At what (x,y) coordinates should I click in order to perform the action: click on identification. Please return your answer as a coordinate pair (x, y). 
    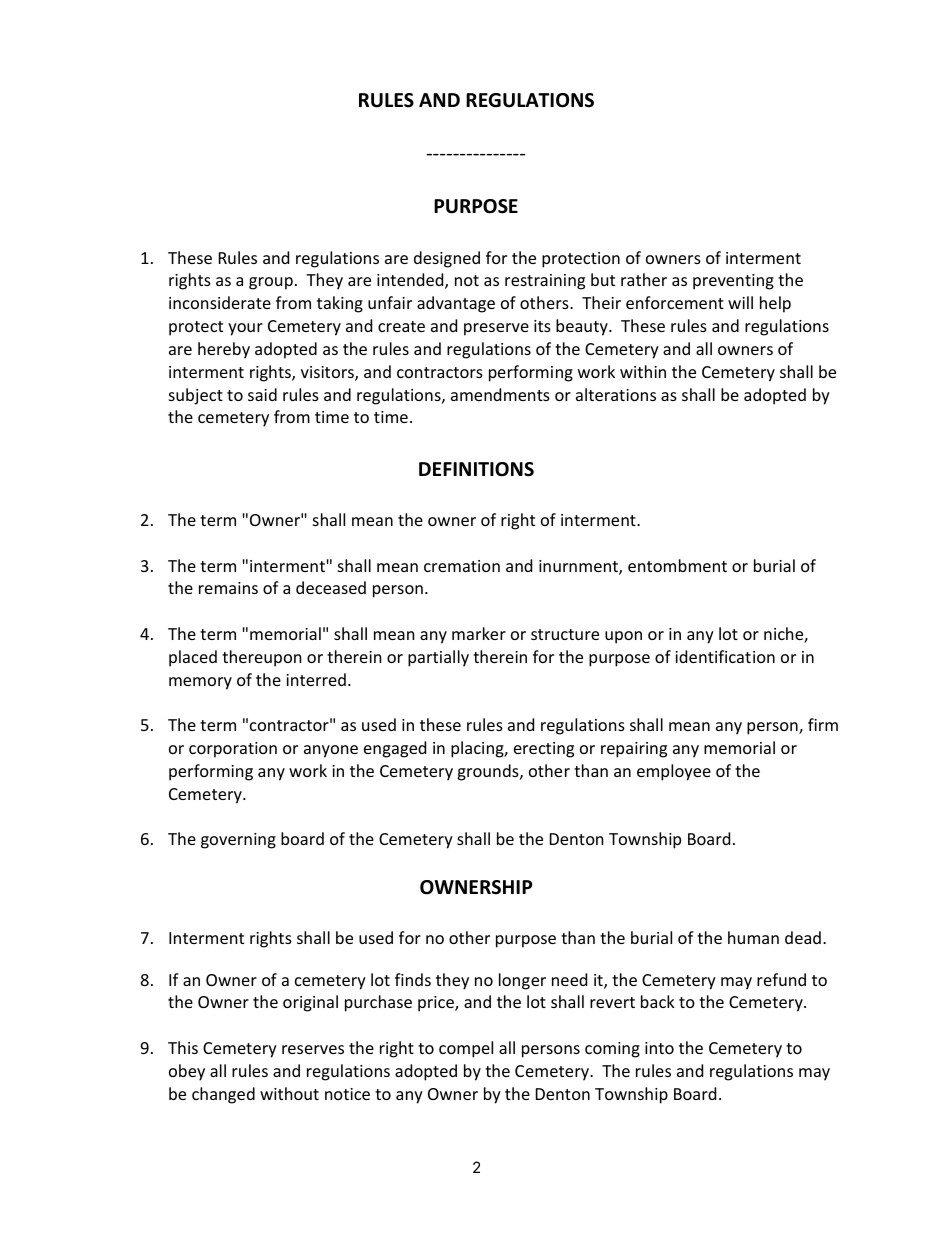
    Looking at the image, I should click on (725, 656).
